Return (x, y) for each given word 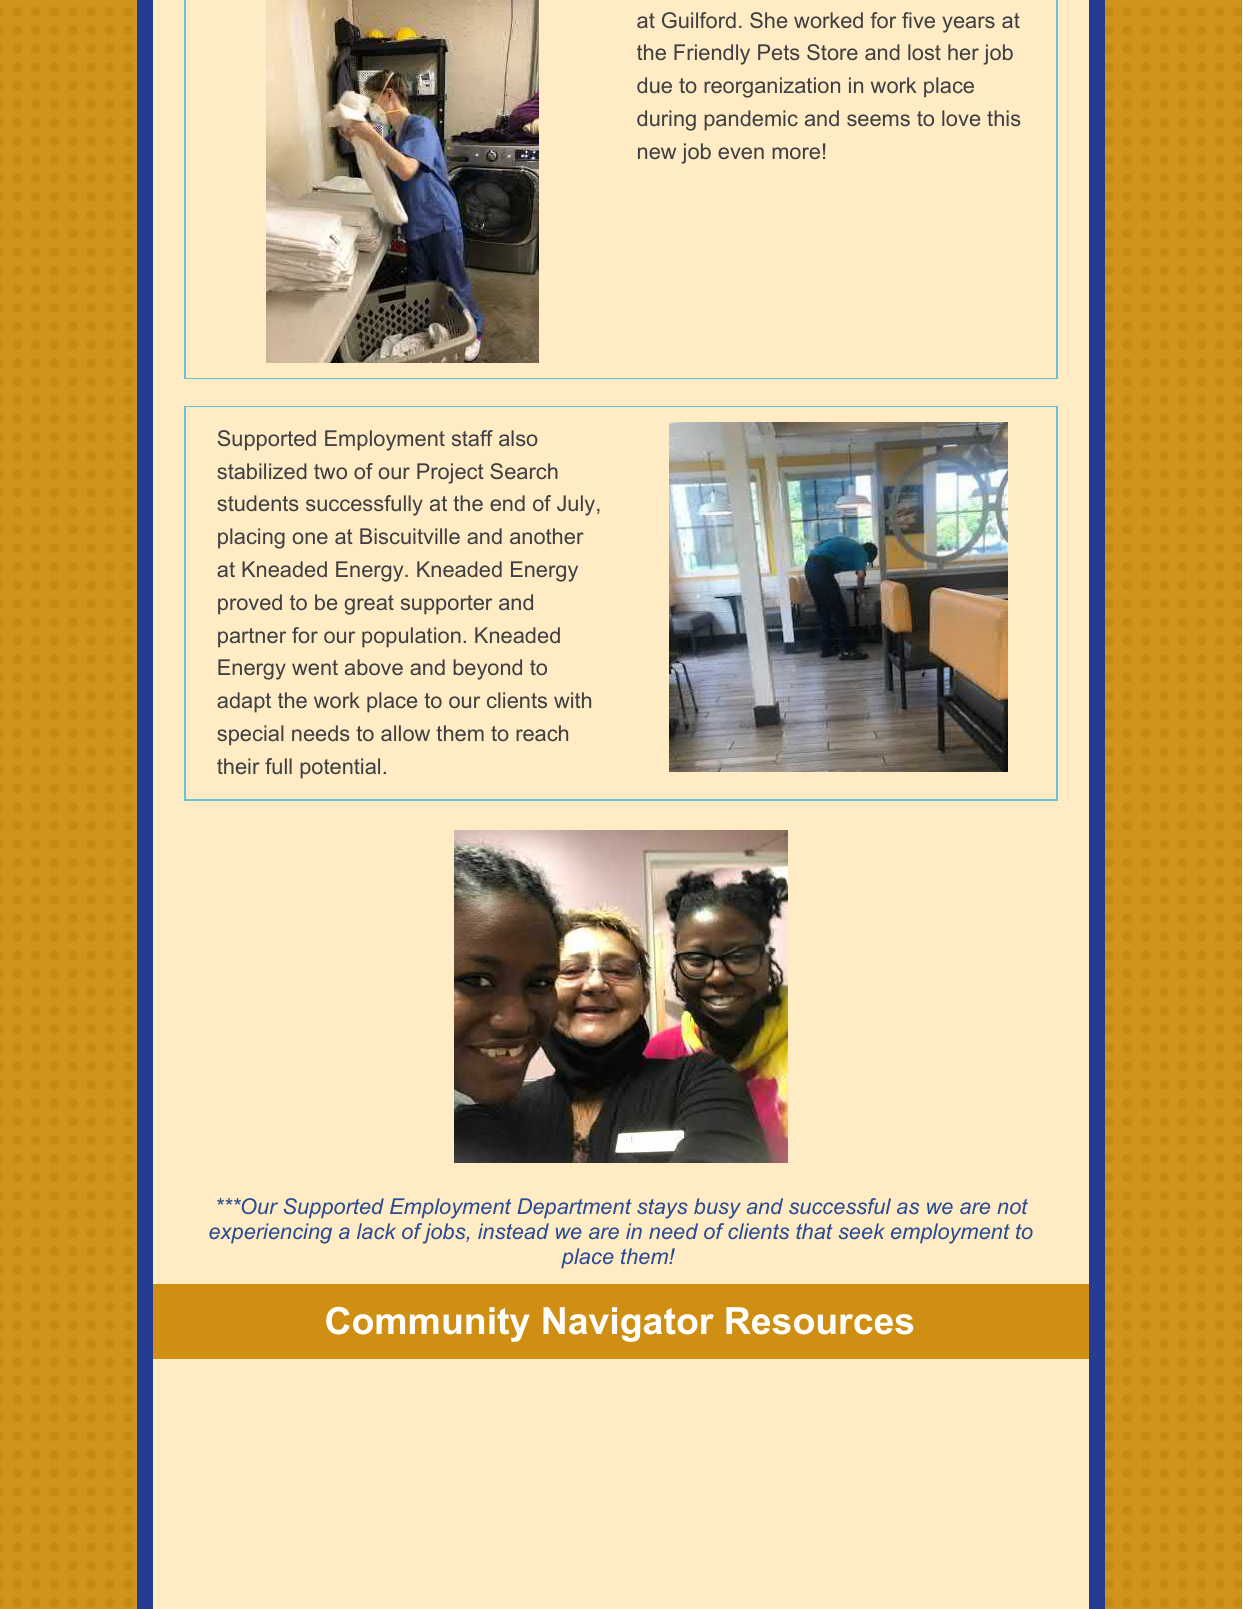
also (518, 438)
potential (340, 768)
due (654, 85)
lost (924, 52)
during (666, 120)
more (796, 153)
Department (574, 1208)
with (572, 700)
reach (542, 733)
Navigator (628, 1324)
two (330, 471)
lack (376, 1231)
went (315, 667)
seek (861, 1231)
